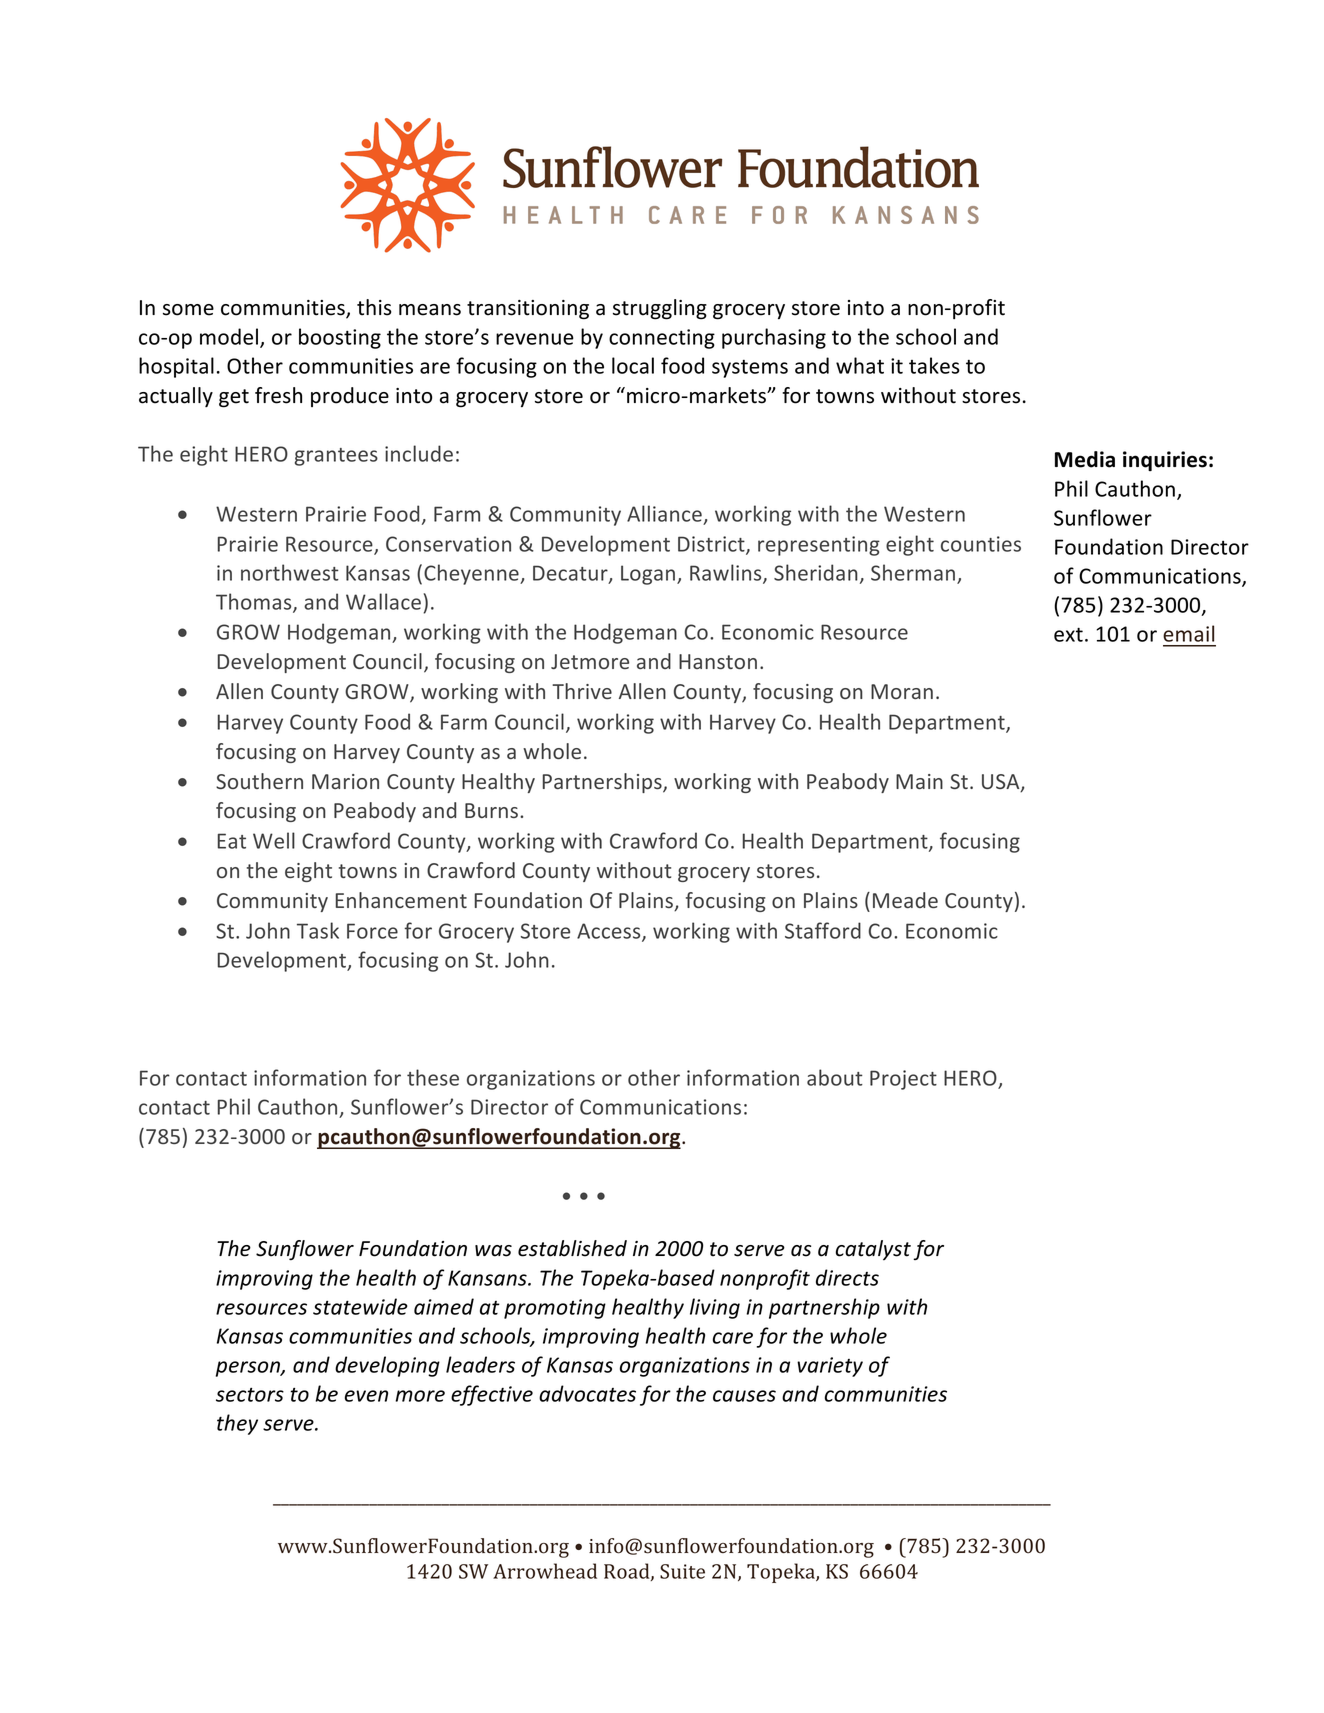 The image size is (1324, 1713). What do you see at coordinates (830, 1367) in the document?
I see `variety` at bounding box center [830, 1367].
